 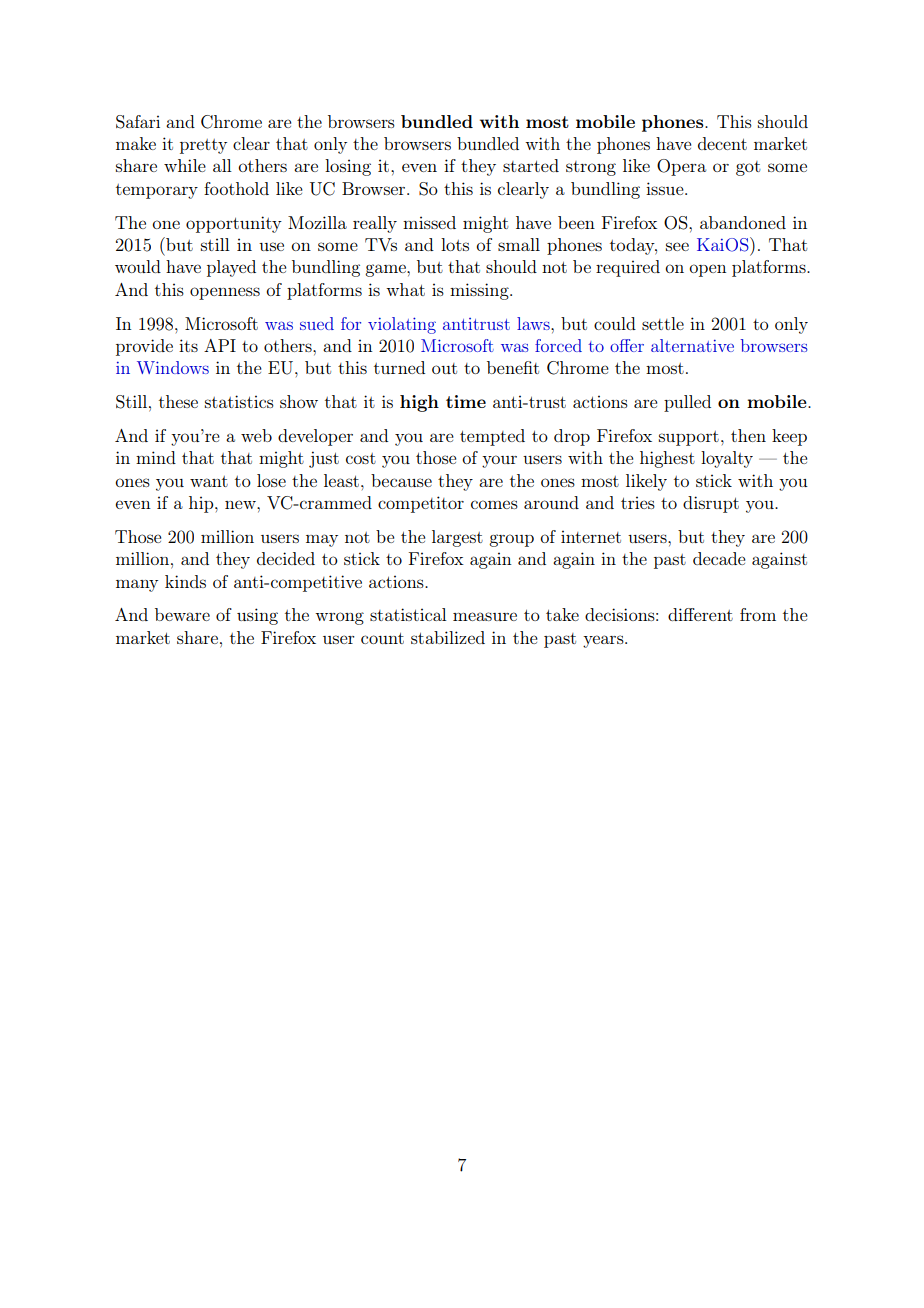 What do you see at coordinates (182, 614) in the screenshot?
I see `beware` at bounding box center [182, 614].
